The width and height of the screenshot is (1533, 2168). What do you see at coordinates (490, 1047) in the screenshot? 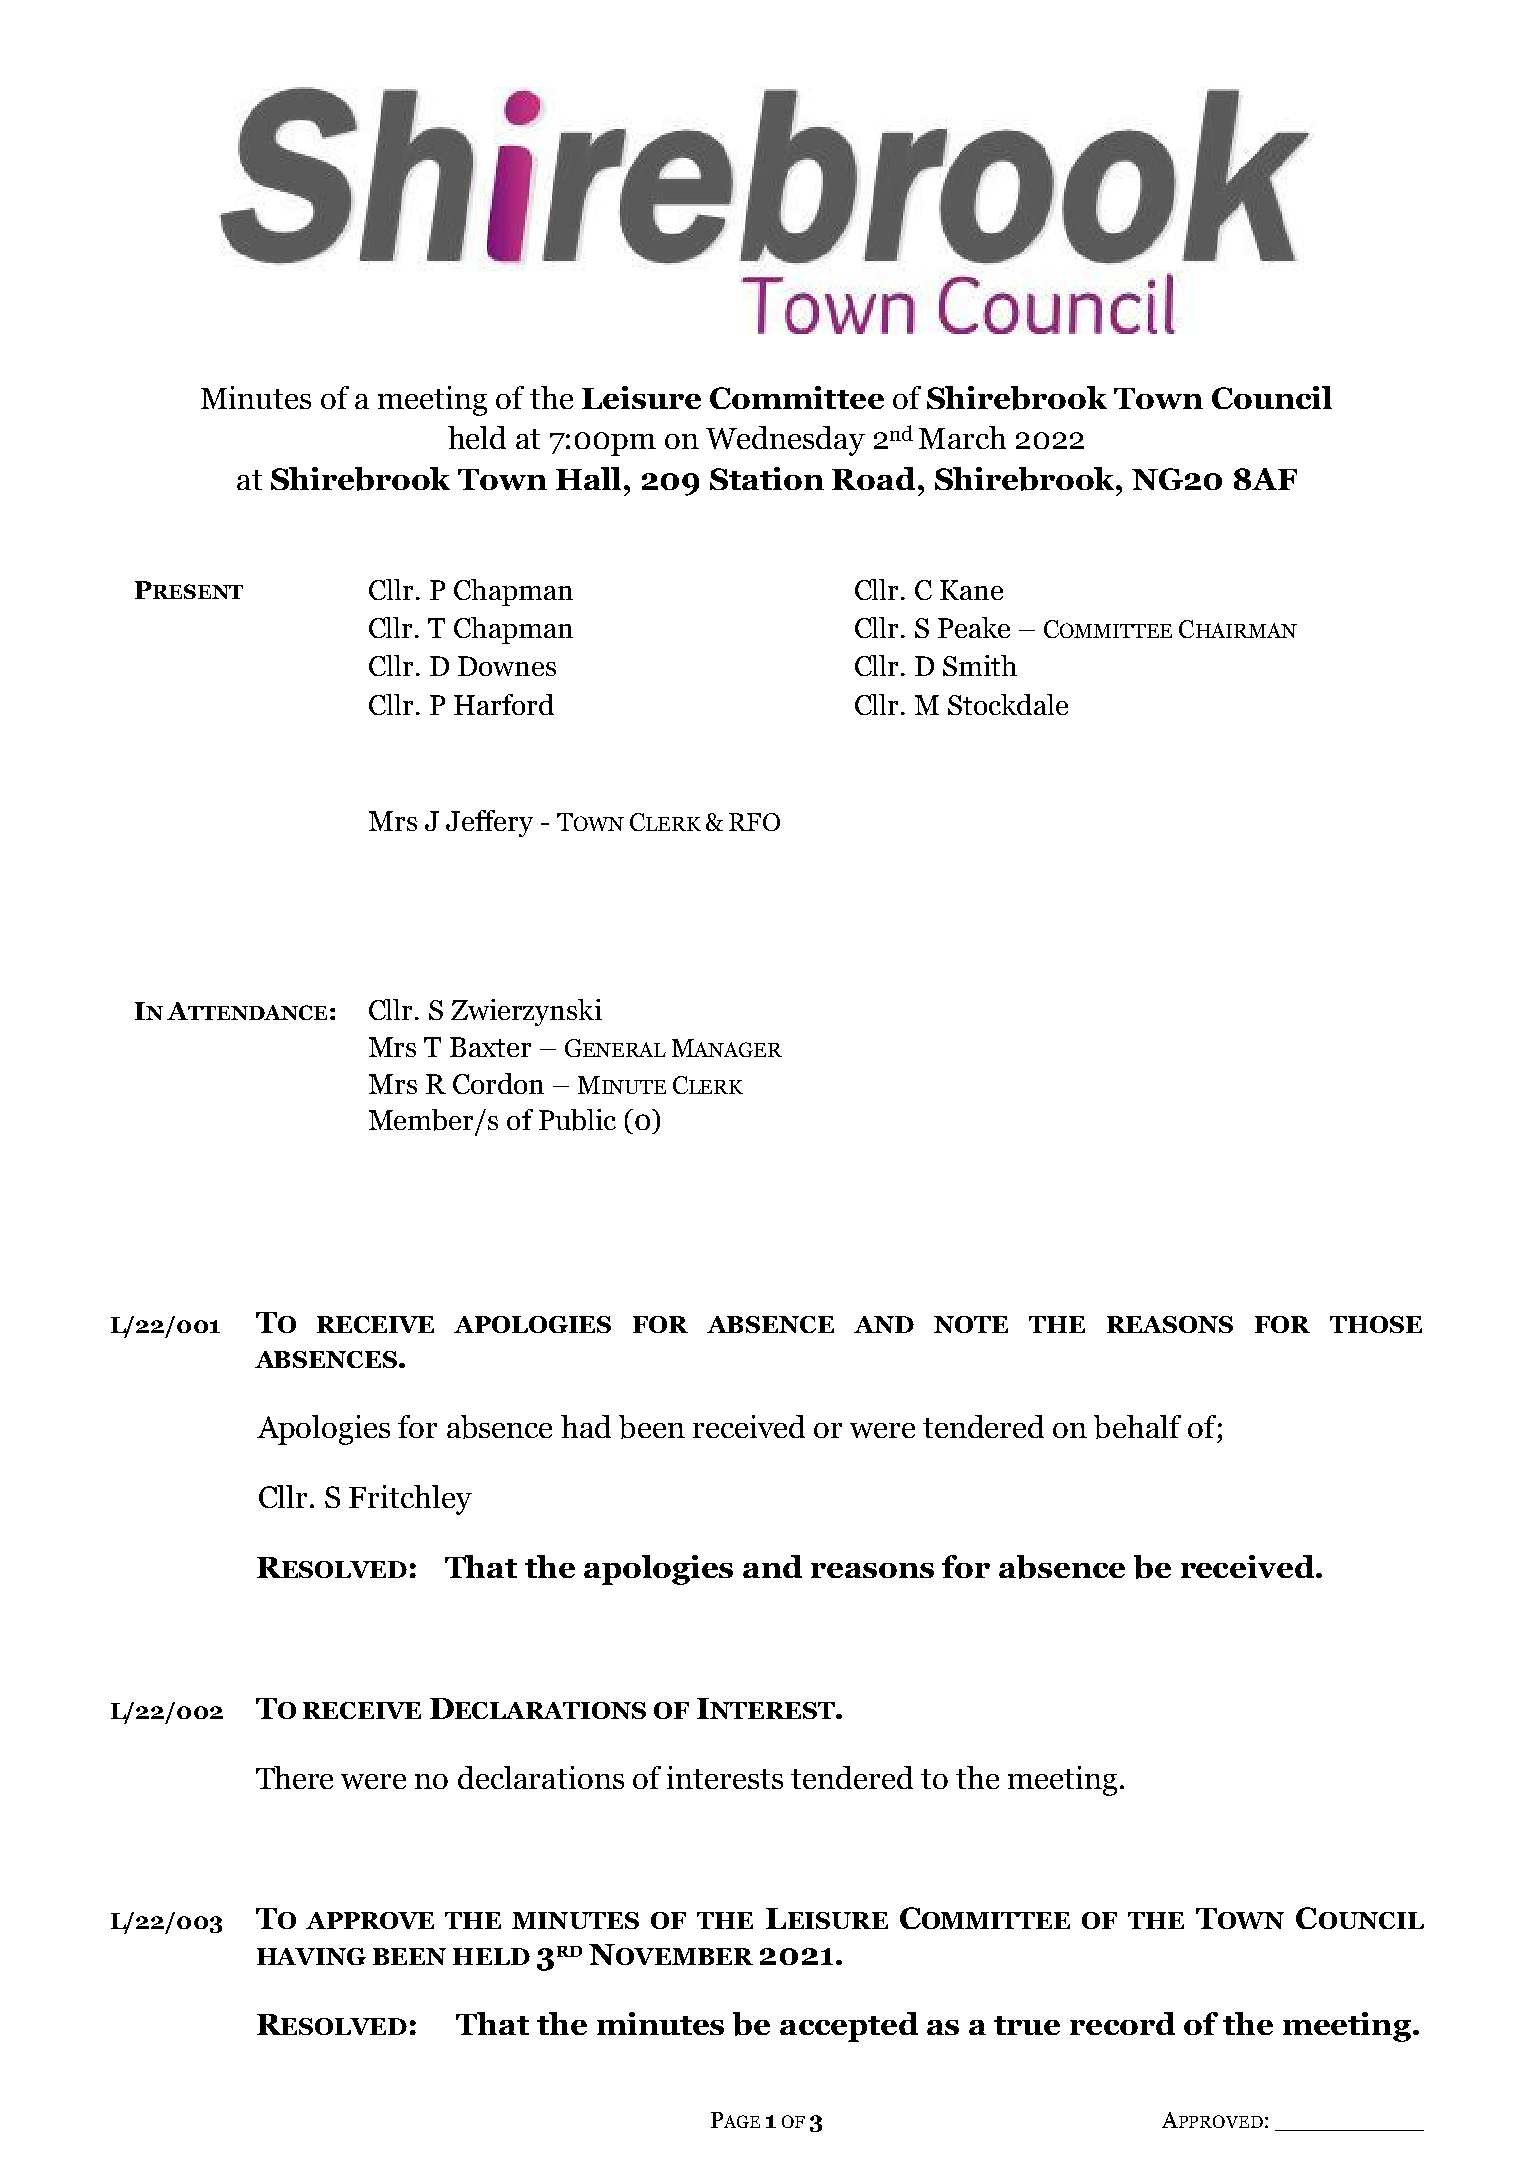
I see `Baxter` at bounding box center [490, 1047].
